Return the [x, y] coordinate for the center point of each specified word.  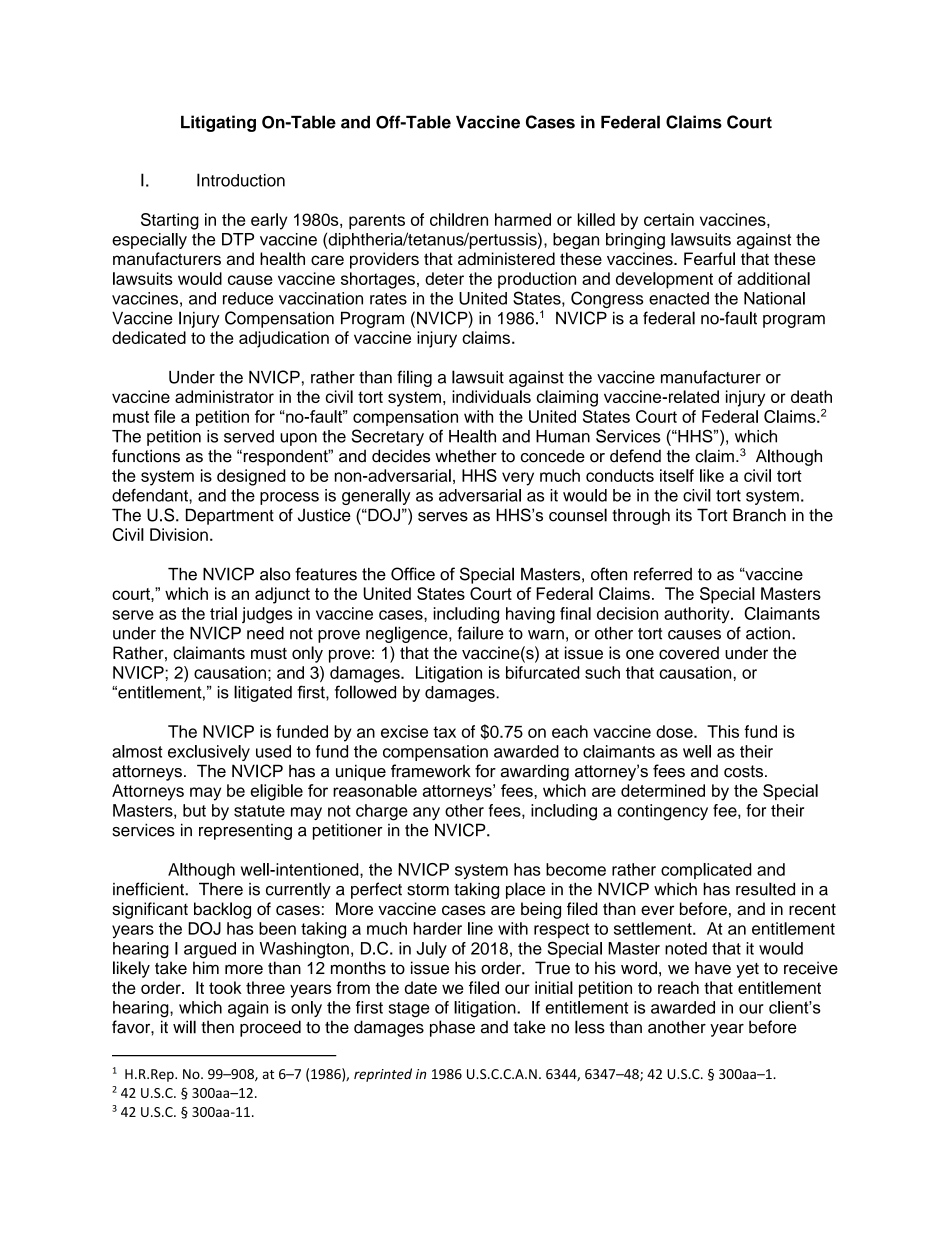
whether [466, 456]
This [723, 731]
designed [251, 477]
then [217, 1027]
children [459, 219]
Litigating [218, 123]
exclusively [209, 753]
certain [669, 219]
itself [677, 475]
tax [444, 732]
